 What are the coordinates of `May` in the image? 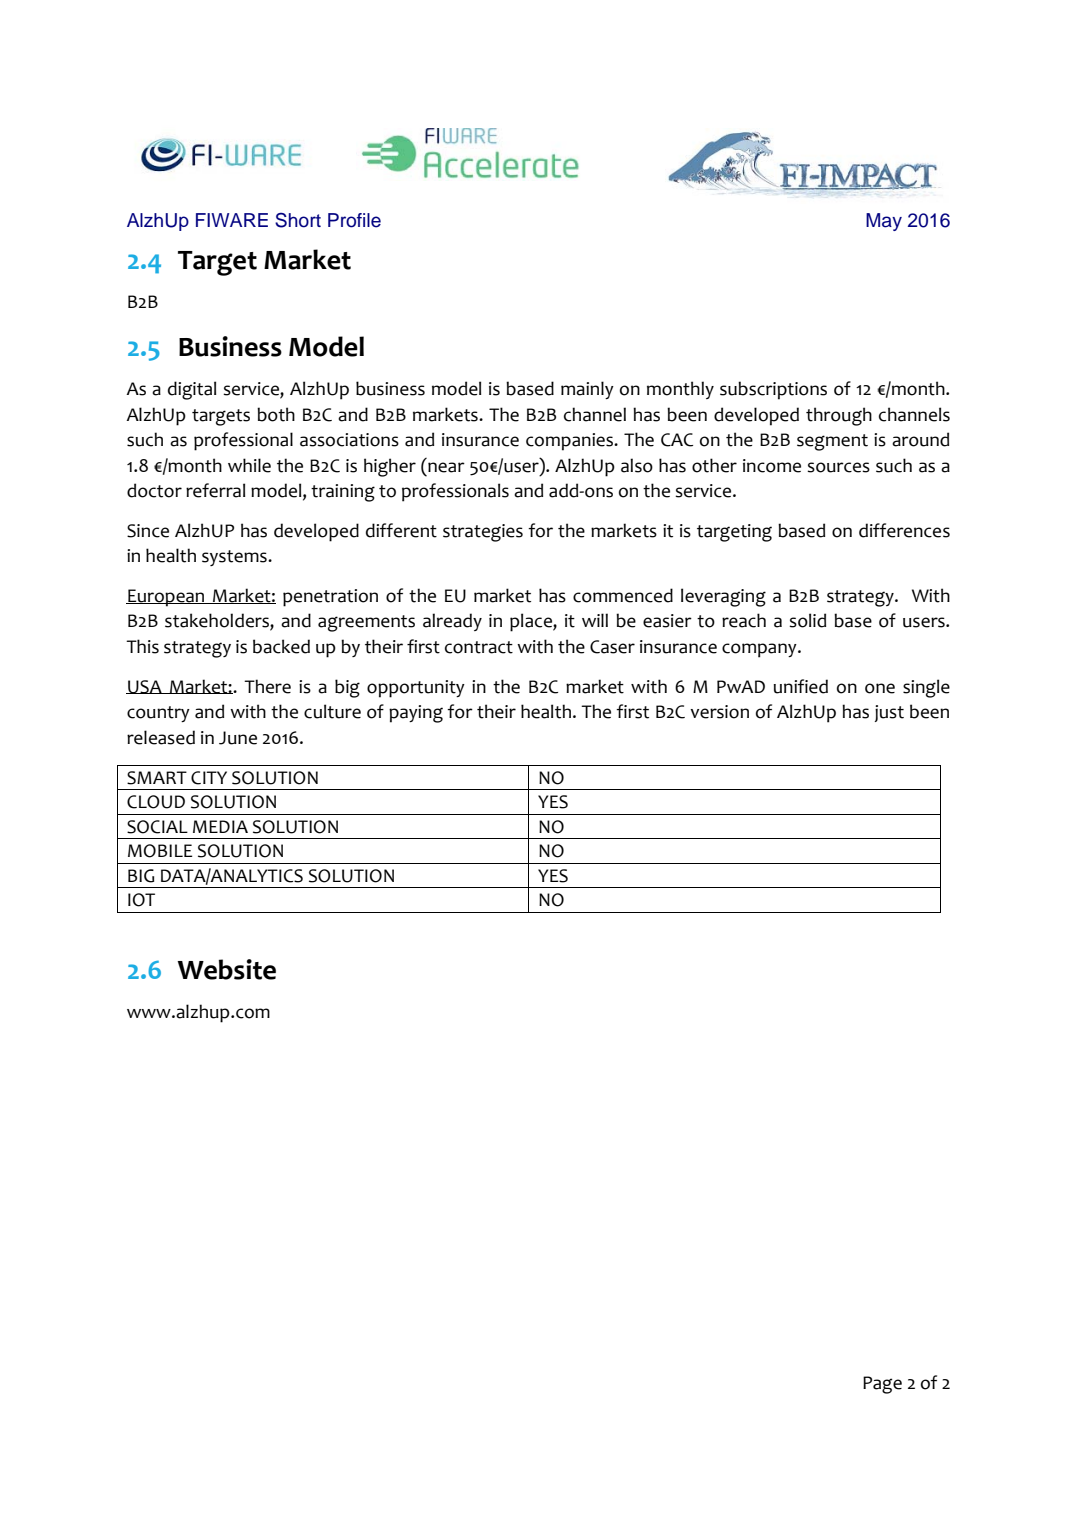 It's located at (884, 222).
